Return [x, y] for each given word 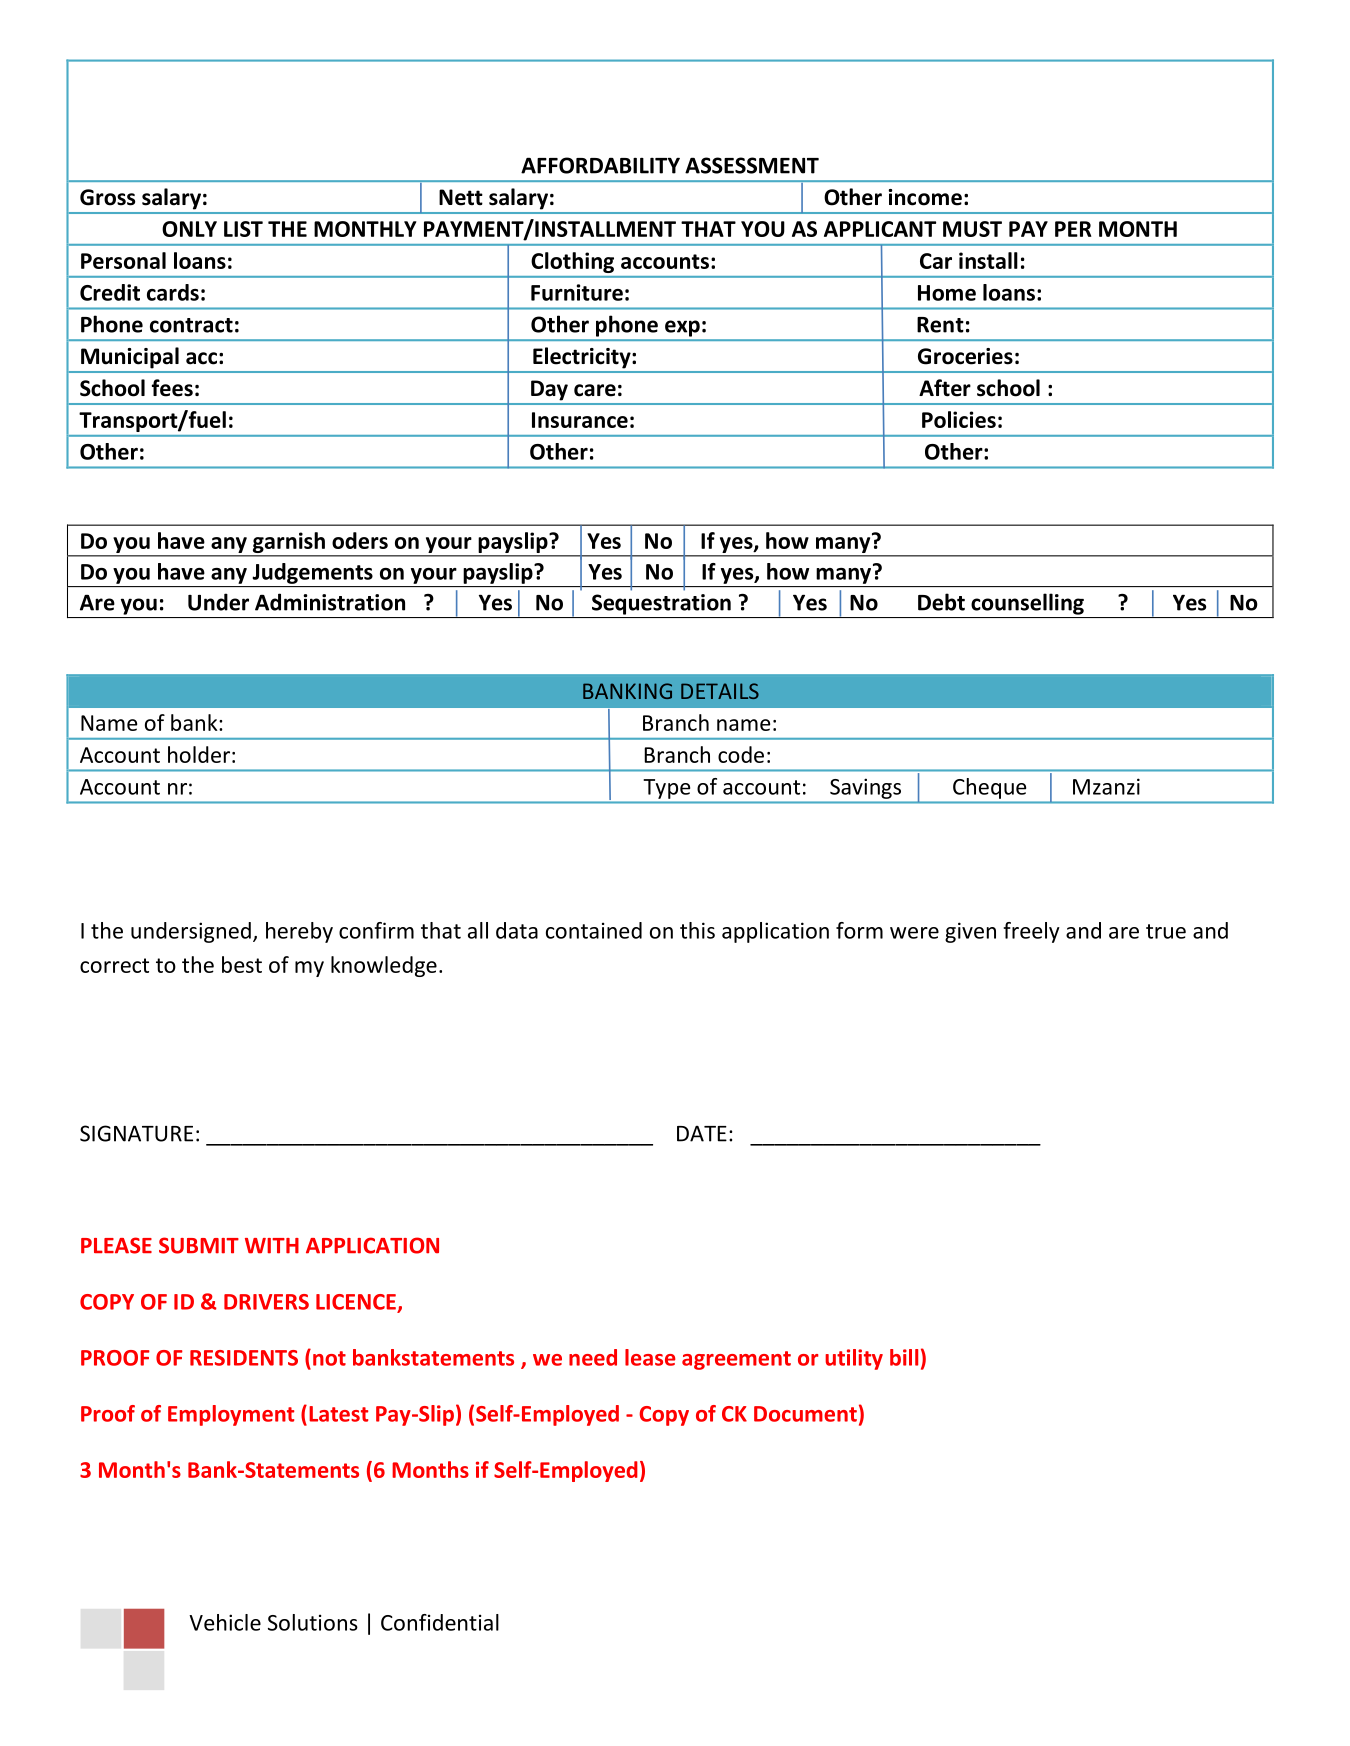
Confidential [440, 1622]
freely [1031, 932]
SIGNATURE [136, 1133]
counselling [1027, 604]
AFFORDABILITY [600, 165]
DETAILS [720, 691]
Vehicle [225, 1622]
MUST [972, 229]
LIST [243, 229]
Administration [330, 602]
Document [805, 1414]
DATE [702, 1134]
